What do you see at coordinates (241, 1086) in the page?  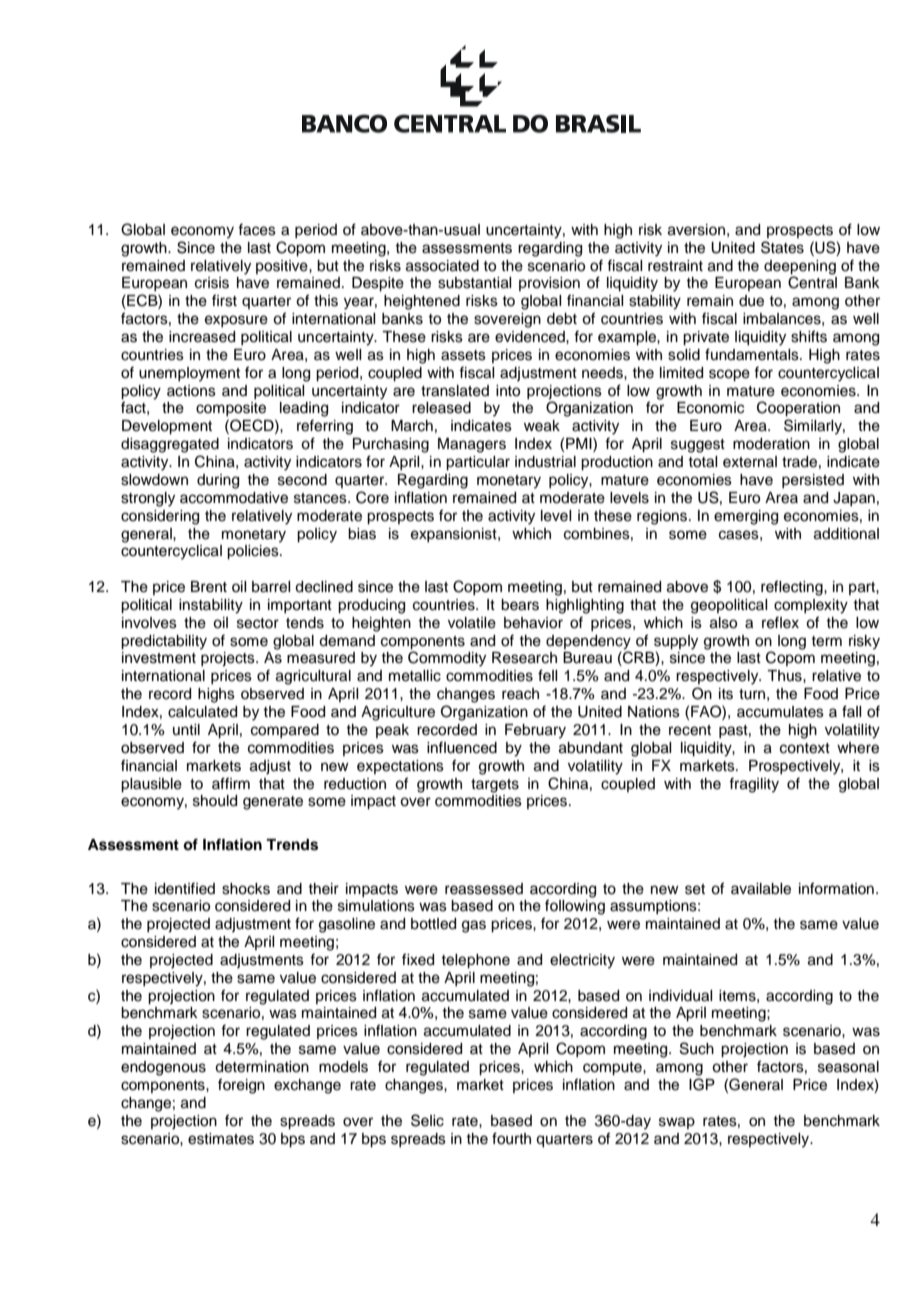 I see `foreign` at bounding box center [241, 1086].
